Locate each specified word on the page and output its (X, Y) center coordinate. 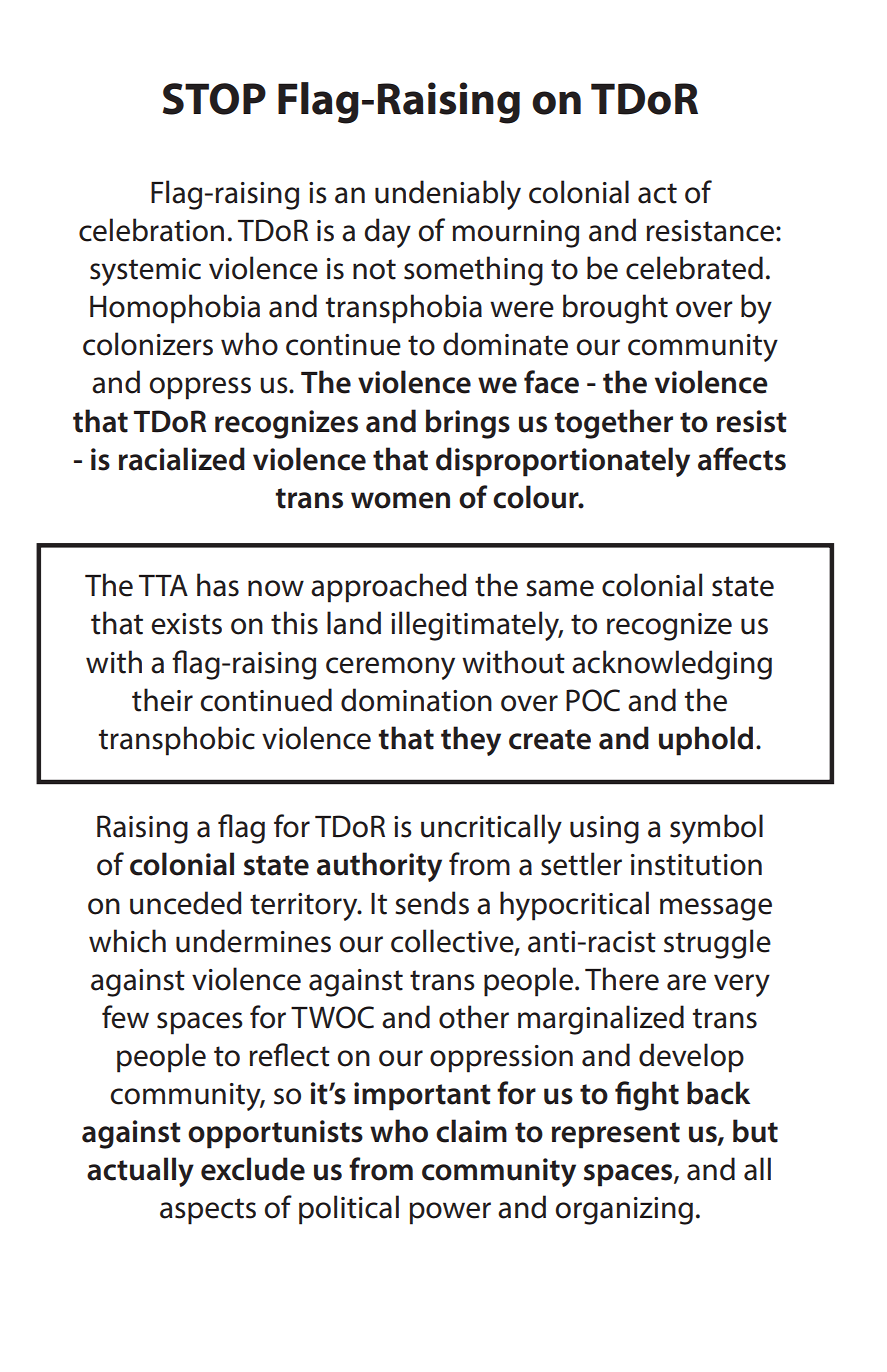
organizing (624, 1211)
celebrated (694, 268)
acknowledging (672, 665)
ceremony (390, 668)
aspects (208, 1211)
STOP (214, 99)
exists (186, 624)
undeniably (448, 195)
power (450, 1213)
